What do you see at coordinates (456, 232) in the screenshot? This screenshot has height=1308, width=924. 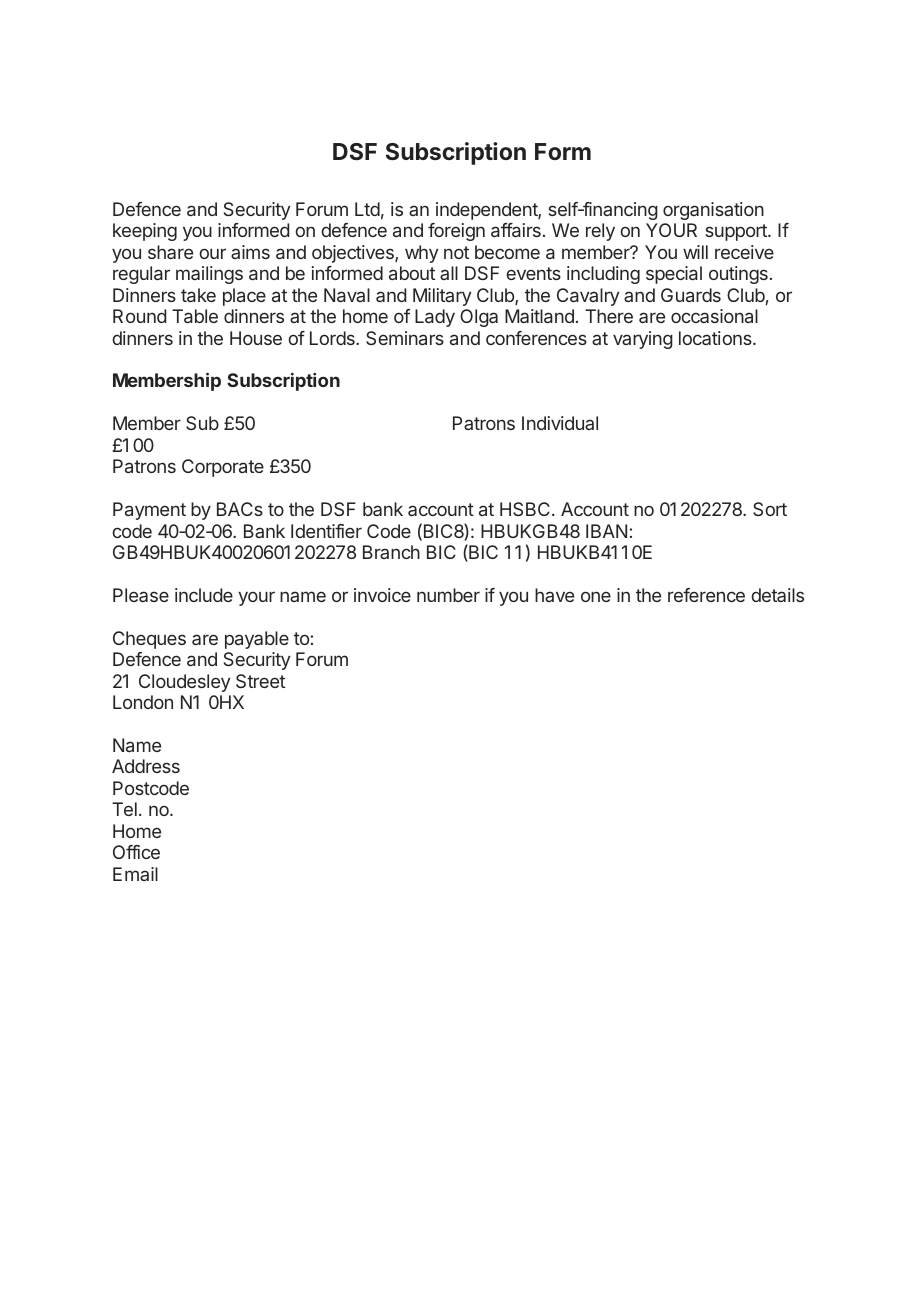 I see `foreign` at bounding box center [456, 232].
